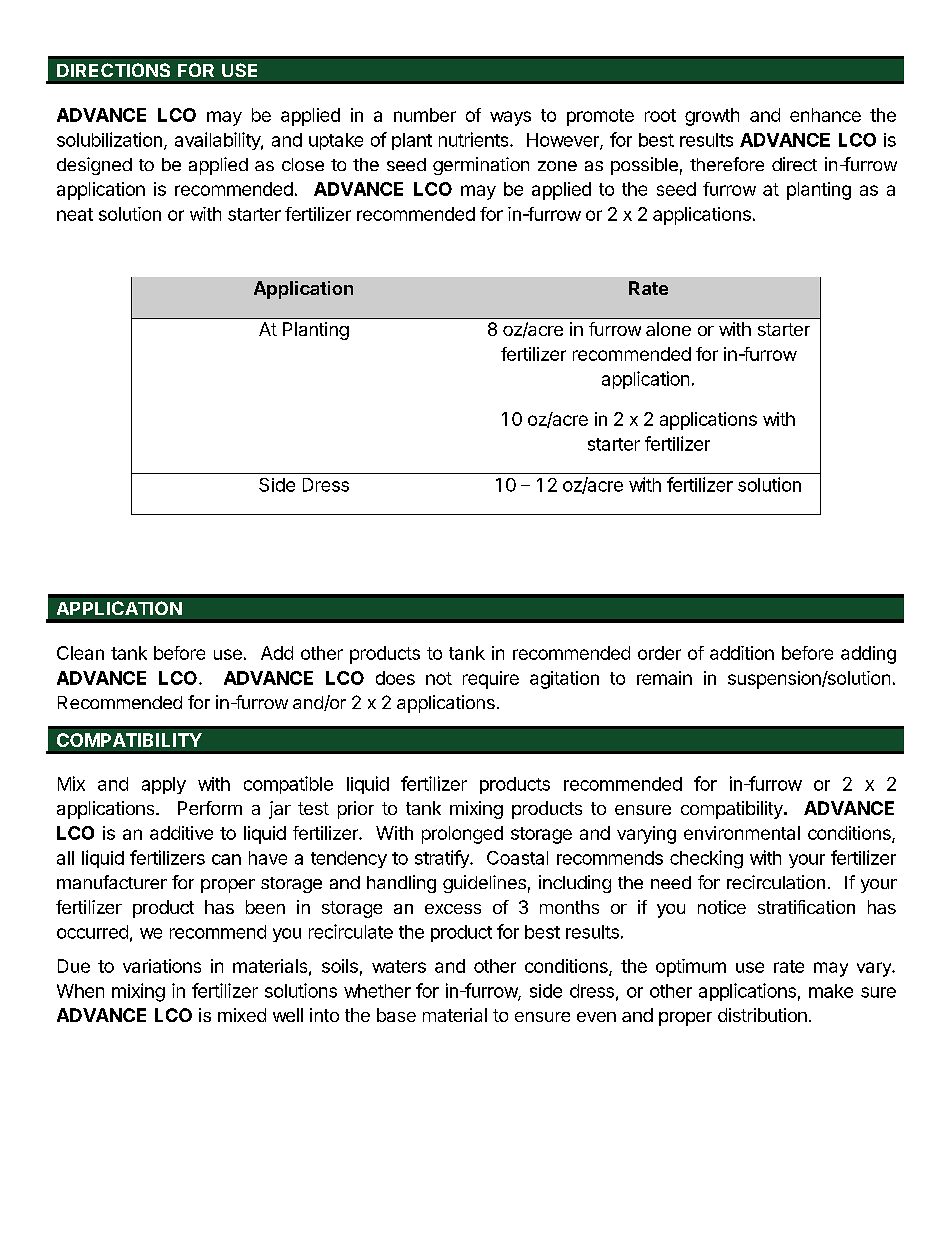  I want to click on variations, so click(162, 966).
